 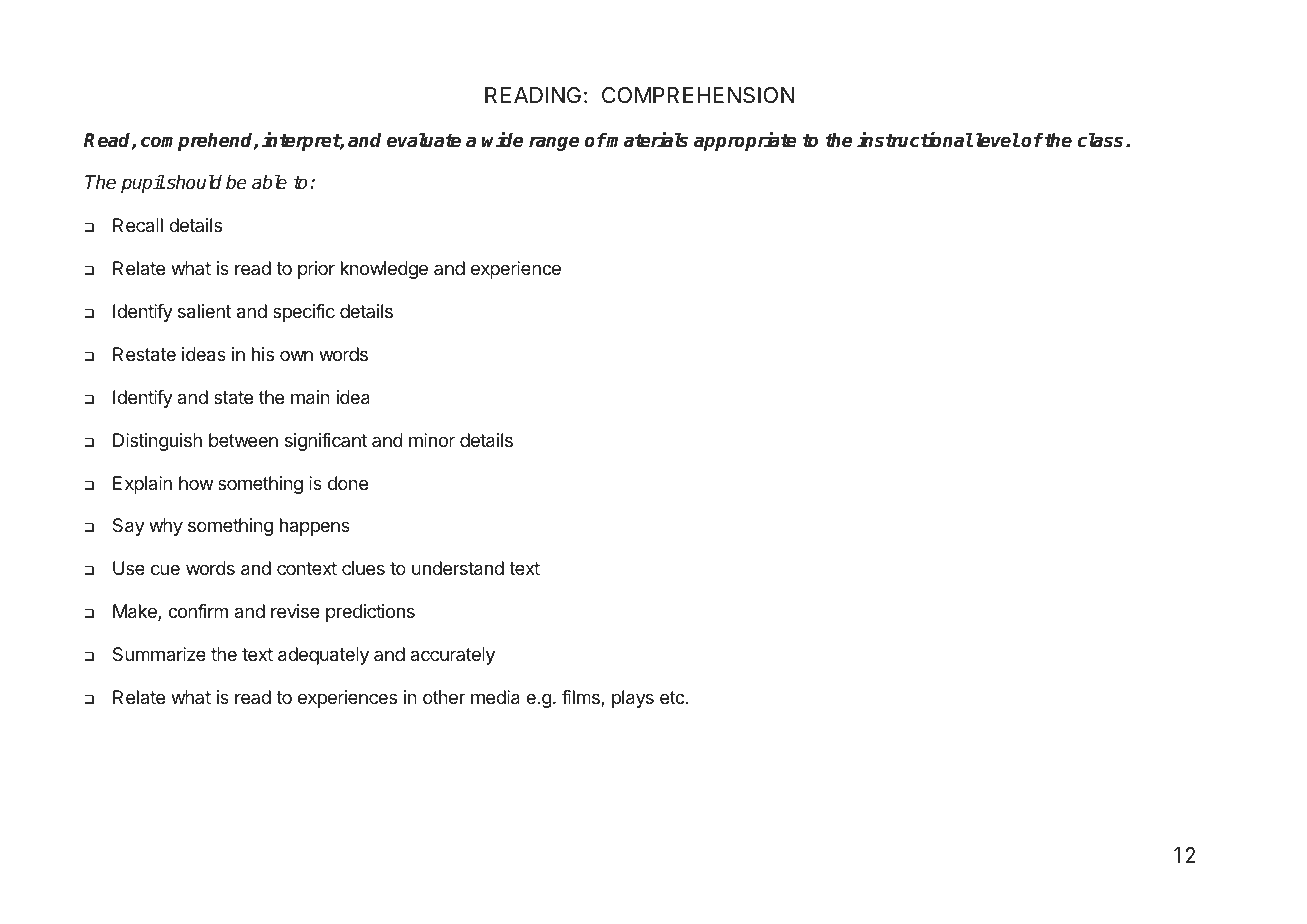 What do you see at coordinates (673, 697) in the screenshot?
I see `etc` at bounding box center [673, 697].
